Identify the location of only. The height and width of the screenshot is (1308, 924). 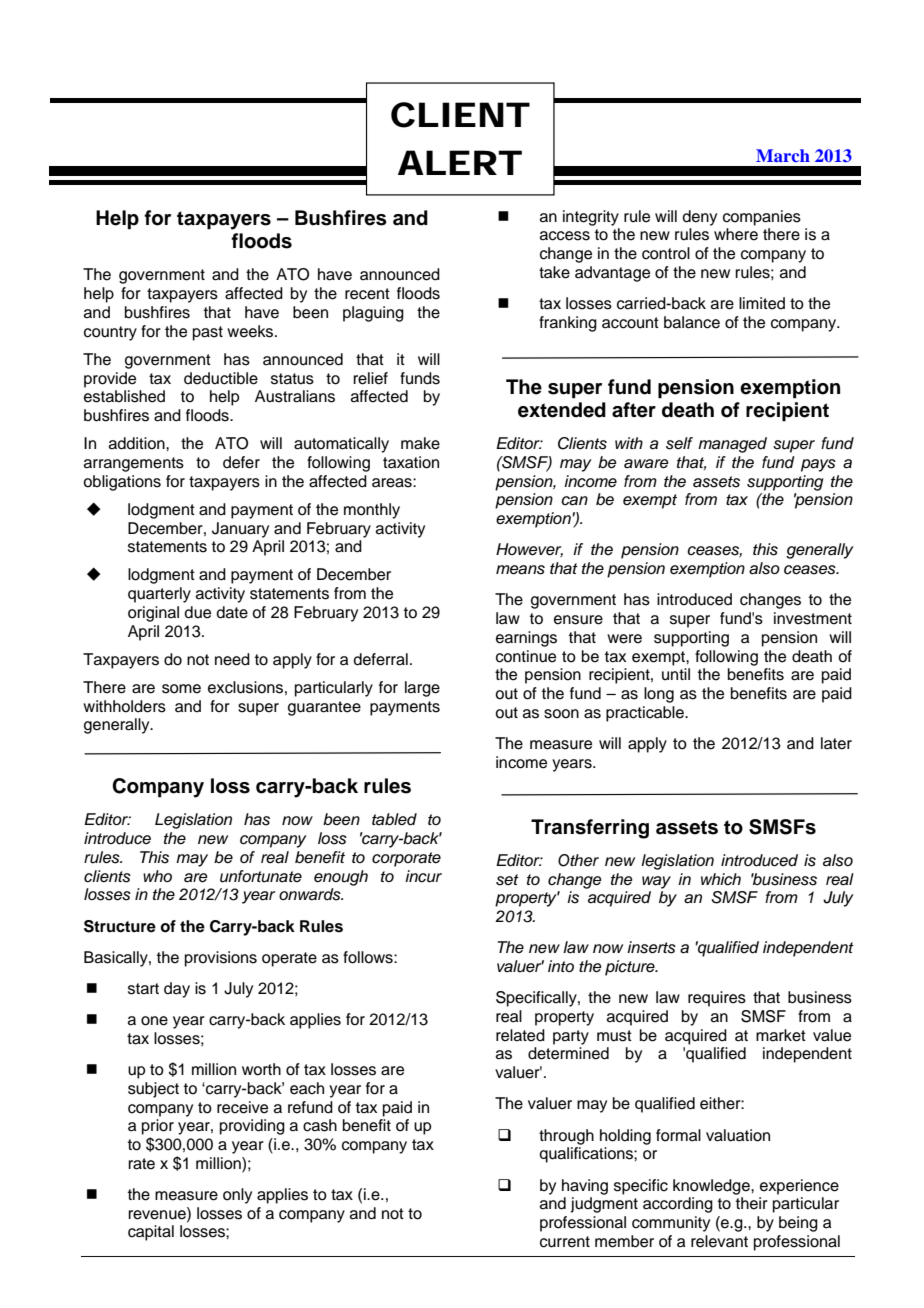
(237, 1196).
